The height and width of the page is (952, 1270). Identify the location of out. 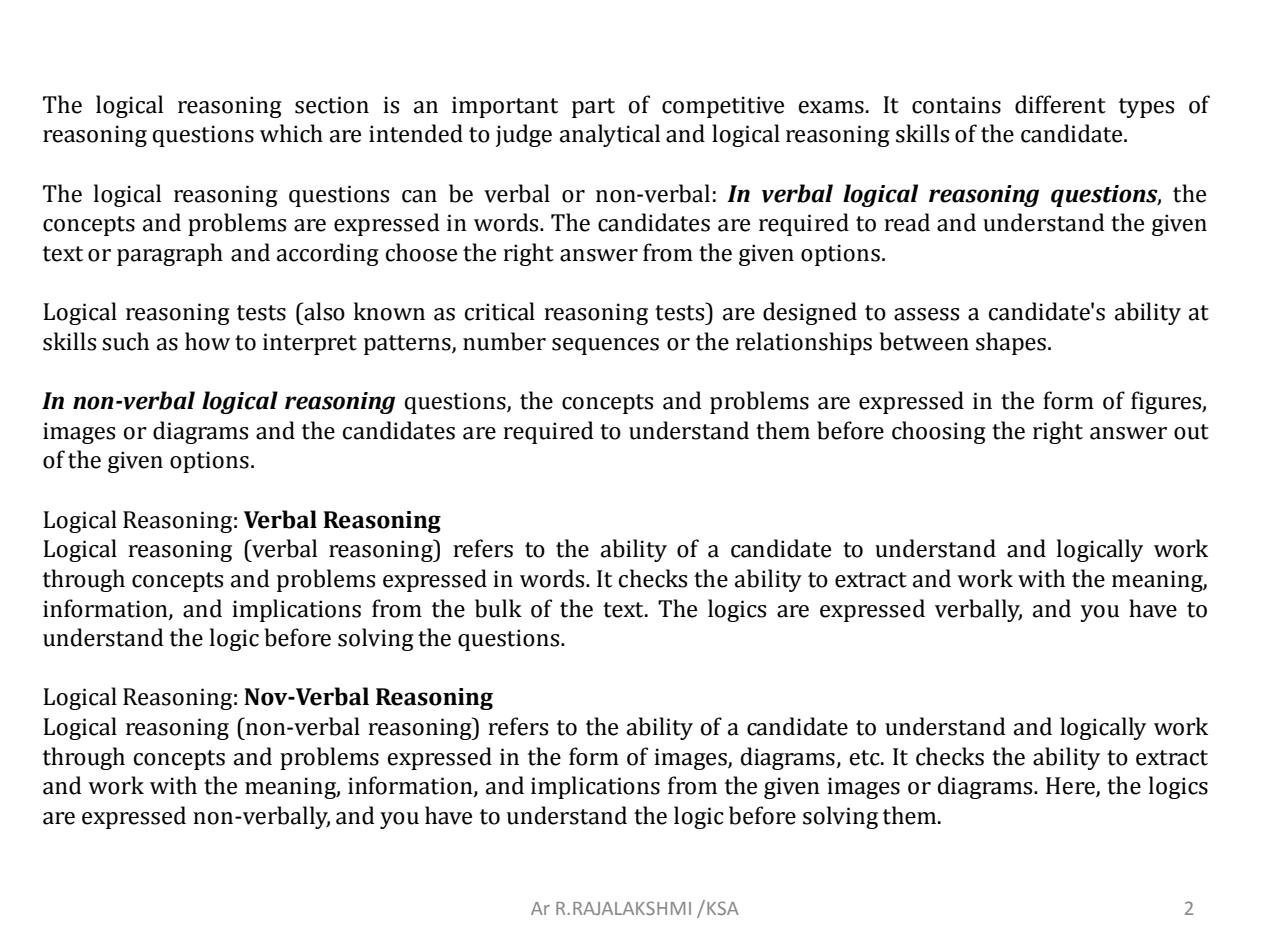
(1191, 432).
